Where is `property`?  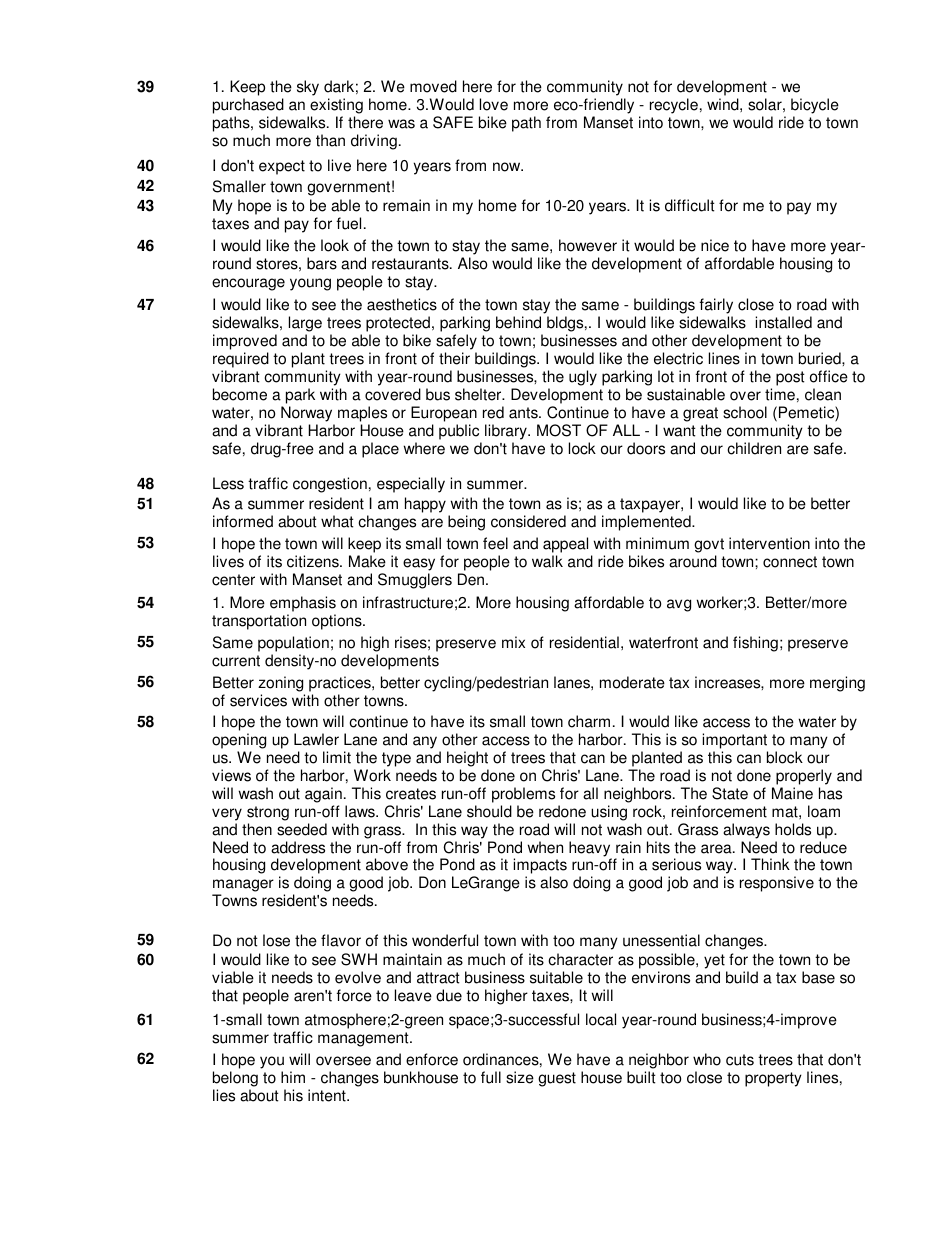
property is located at coordinates (773, 1079).
